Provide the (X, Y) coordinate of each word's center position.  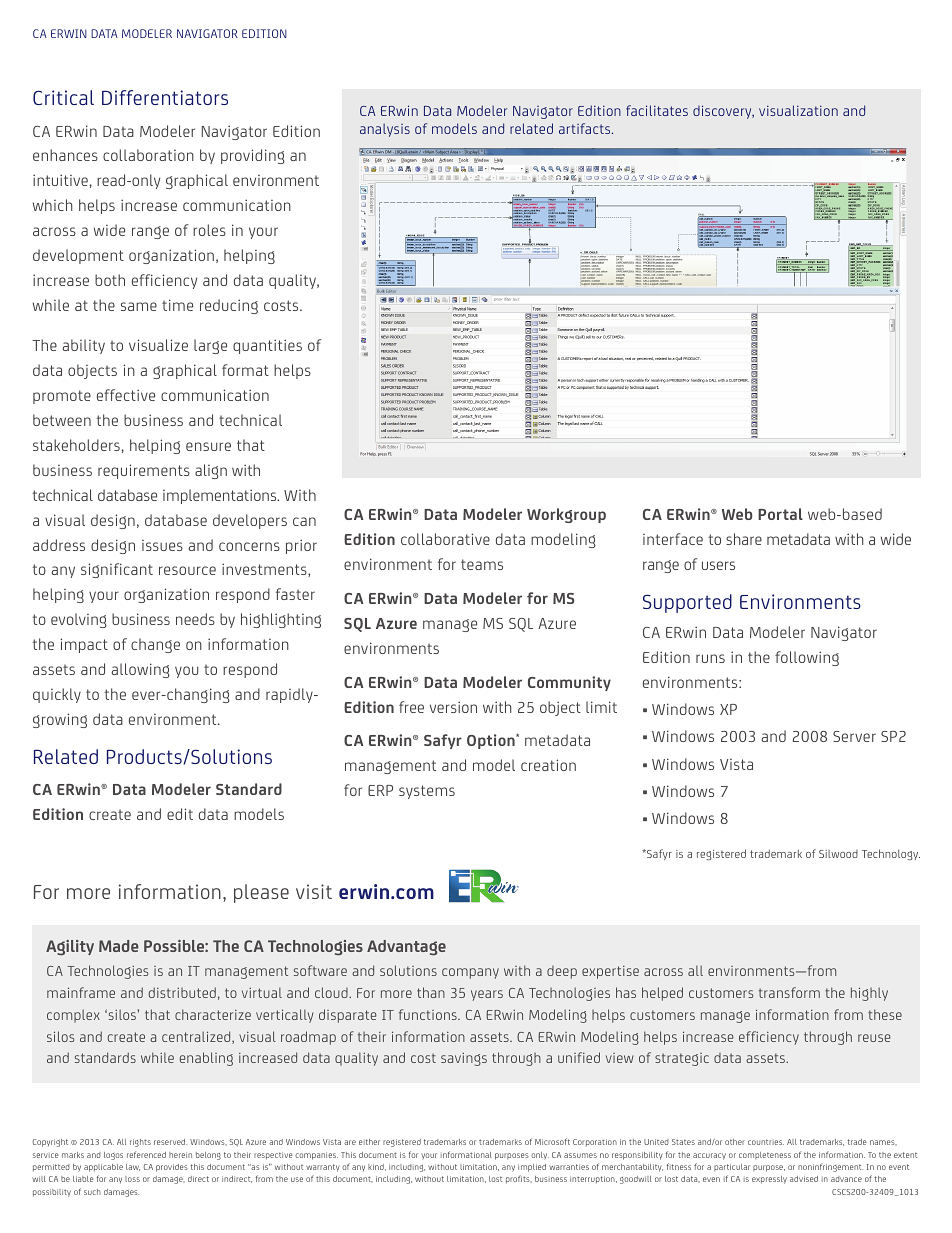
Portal (780, 514)
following (807, 658)
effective (126, 395)
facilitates (657, 110)
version (453, 707)
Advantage (406, 948)
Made (118, 946)
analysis (385, 130)
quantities (267, 346)
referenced (146, 1154)
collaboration (148, 155)
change (155, 645)
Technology (891, 855)
